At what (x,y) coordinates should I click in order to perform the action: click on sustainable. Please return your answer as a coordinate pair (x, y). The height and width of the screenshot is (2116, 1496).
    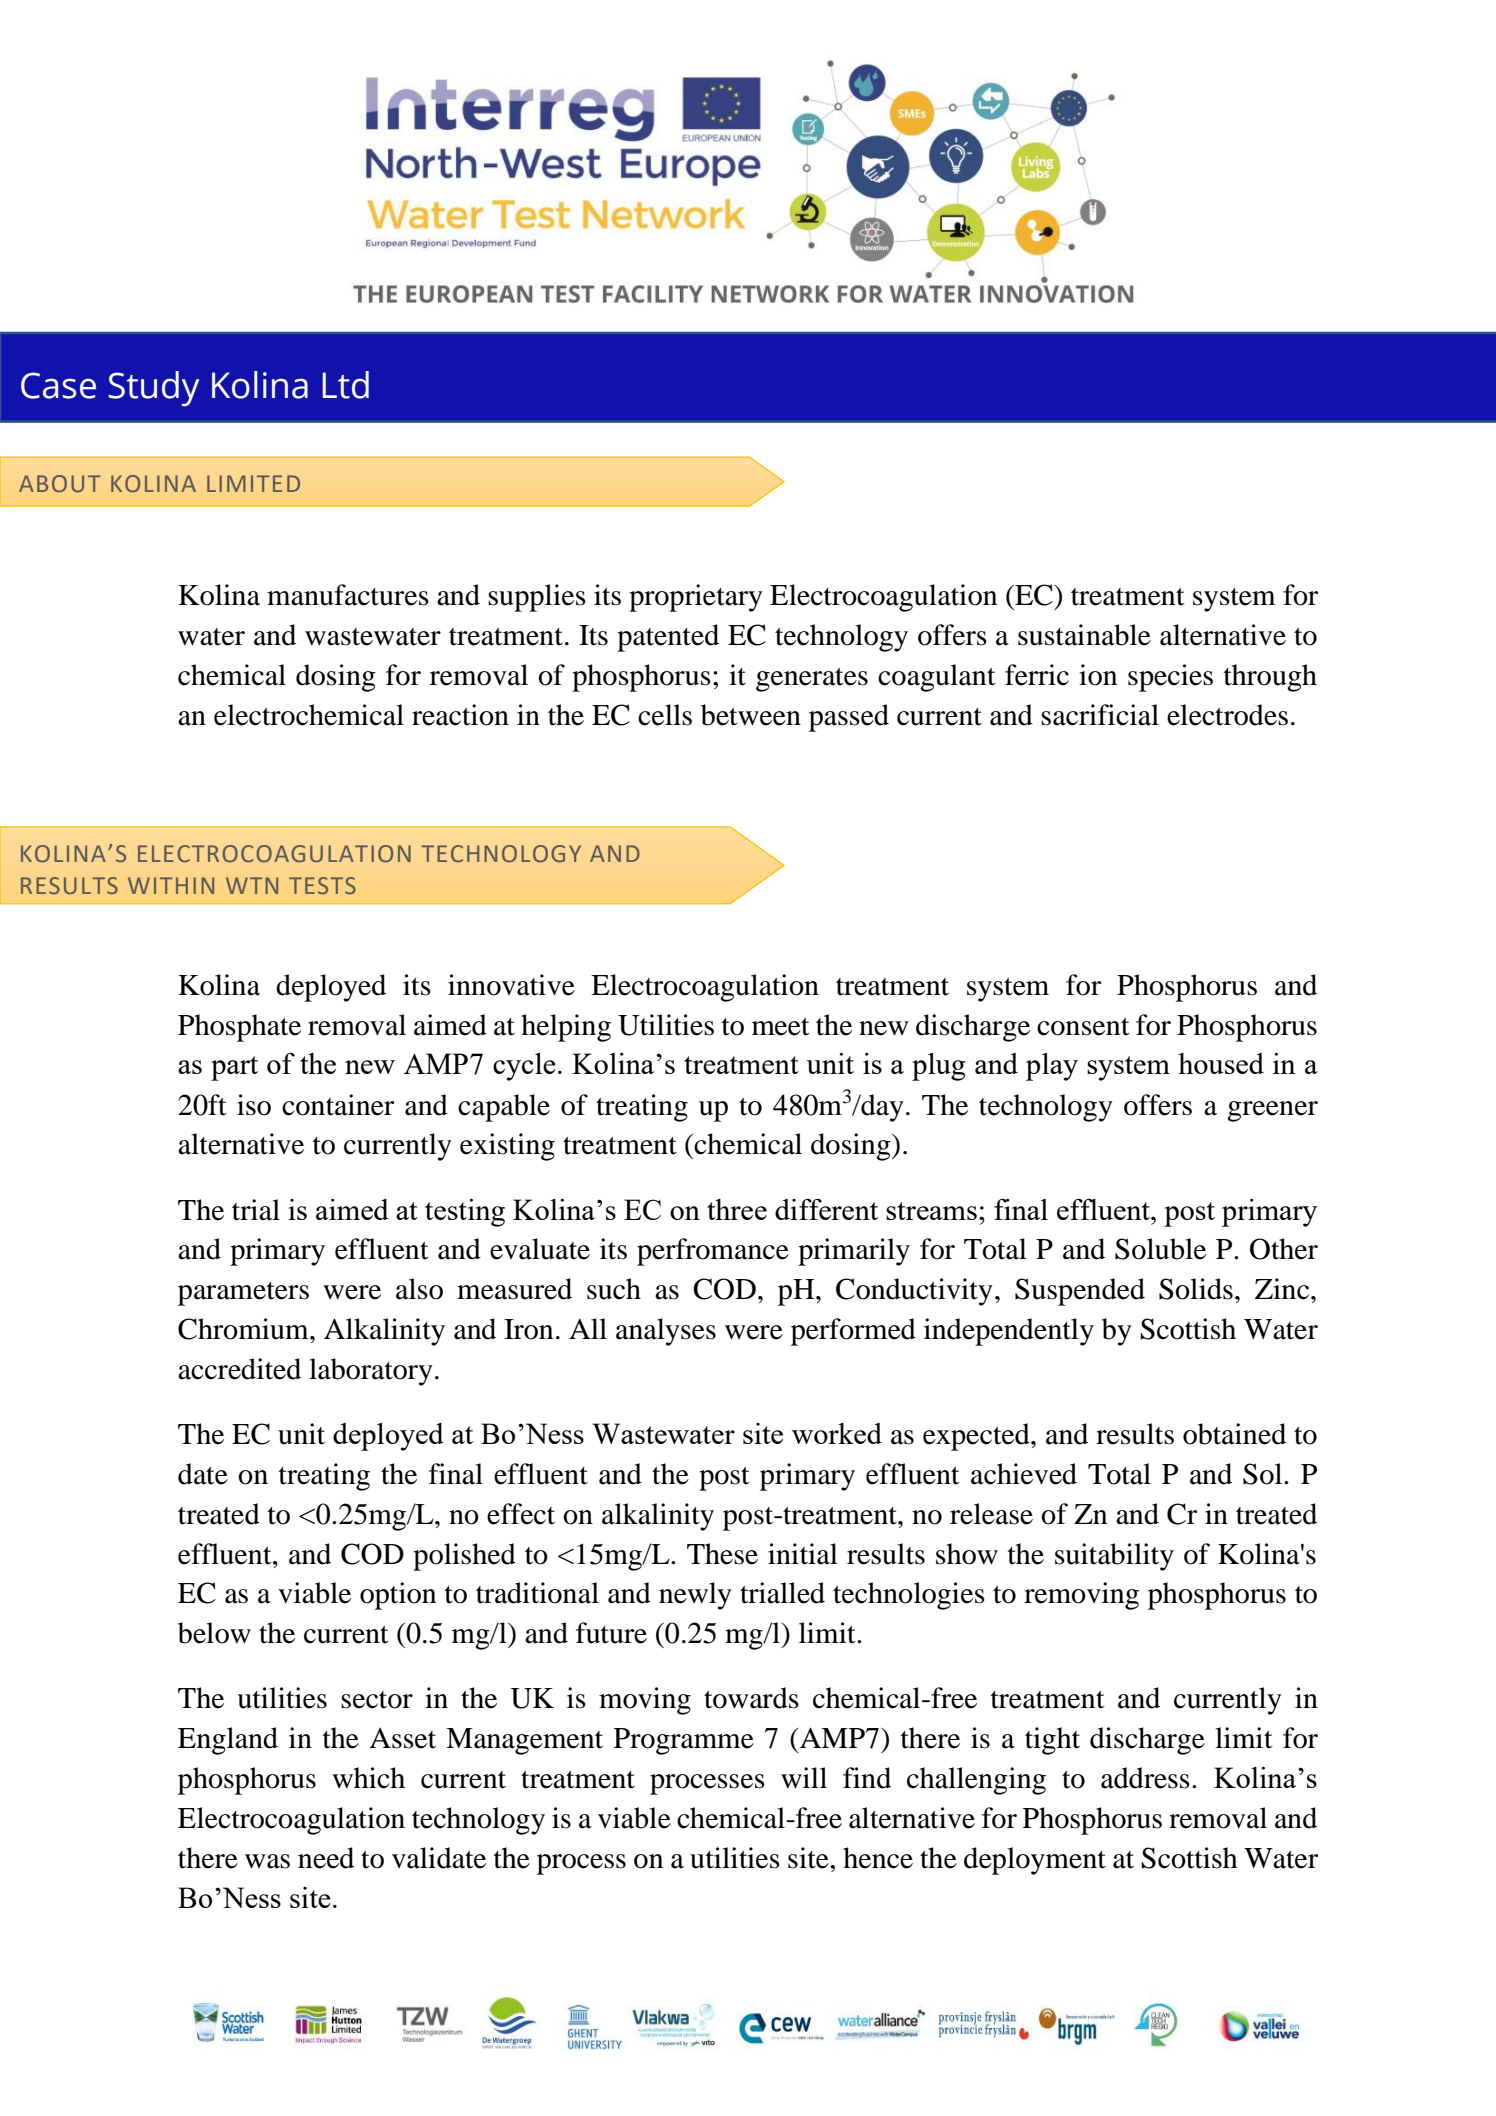
    Looking at the image, I should click on (1084, 635).
